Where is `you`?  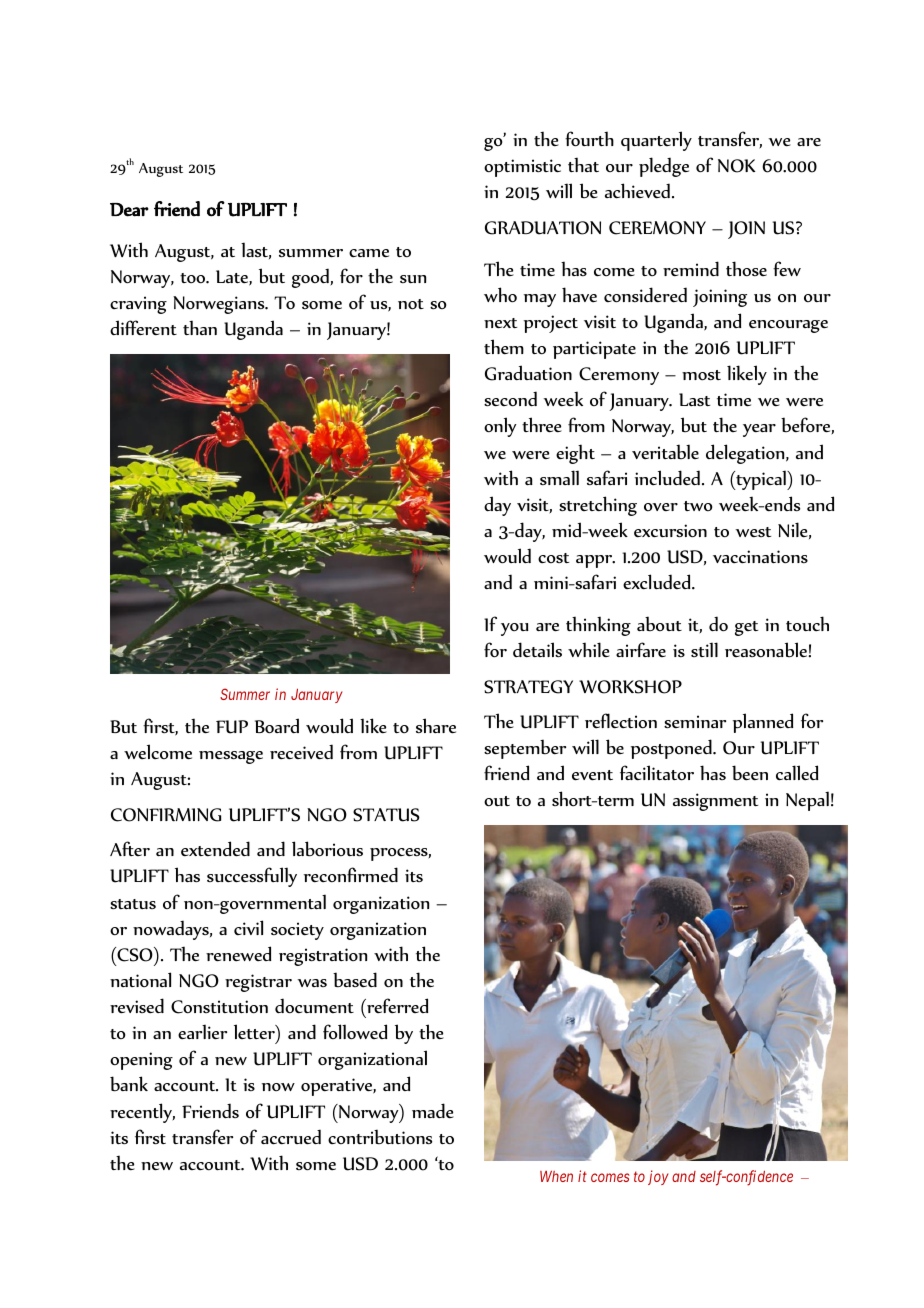 you is located at coordinates (515, 629).
